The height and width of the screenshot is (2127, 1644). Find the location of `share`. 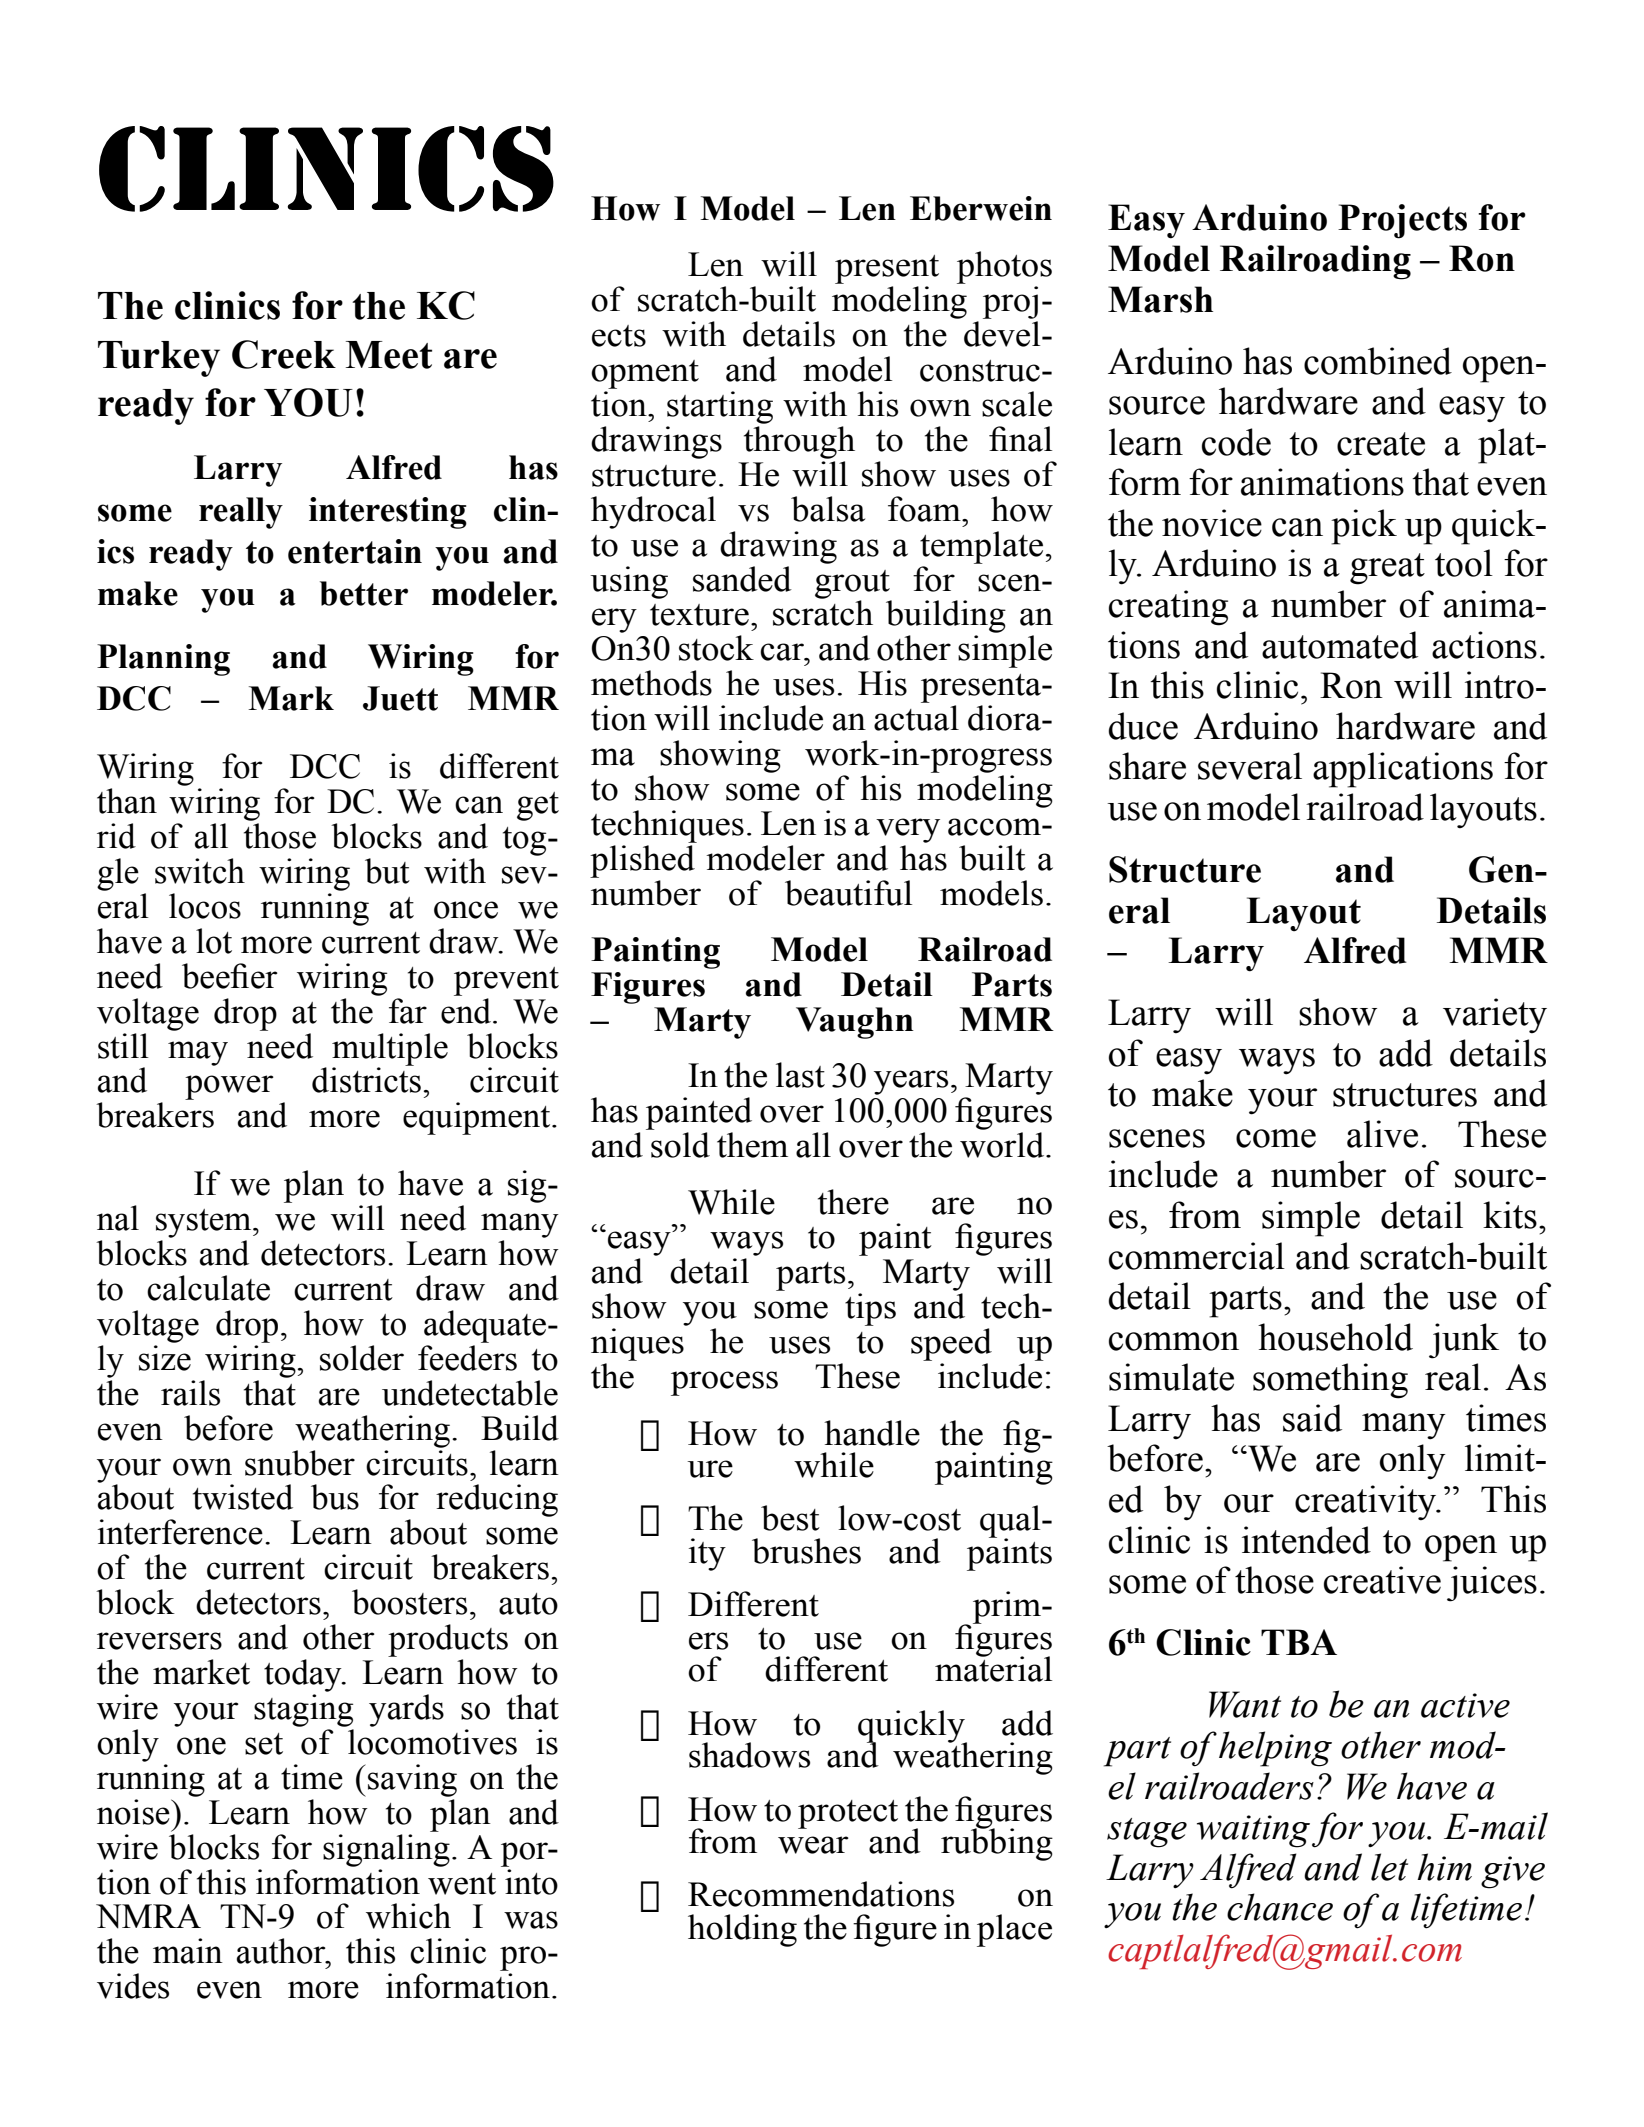

share is located at coordinates (1147, 766).
